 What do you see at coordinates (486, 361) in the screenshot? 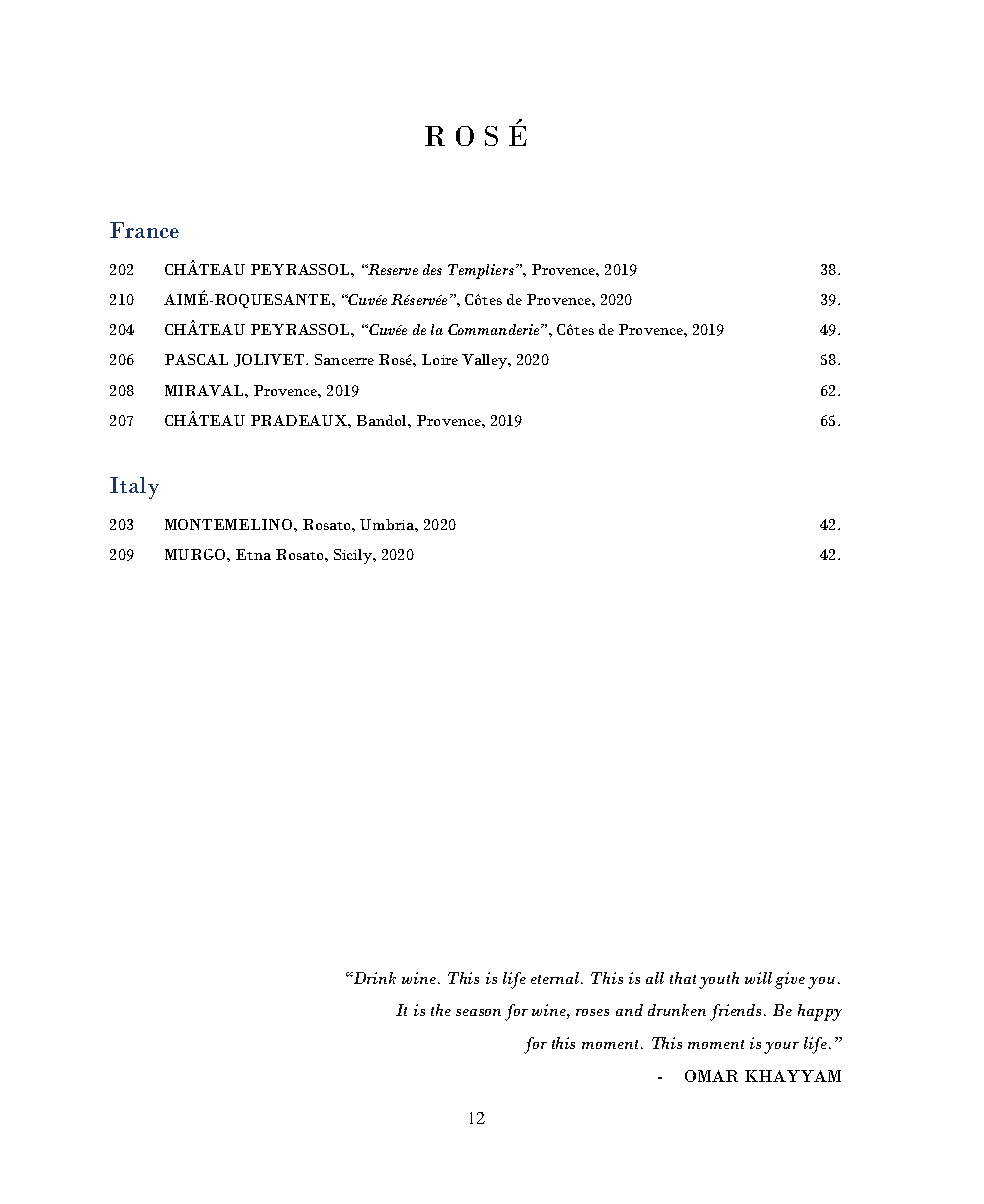
I see `Valley` at bounding box center [486, 361].
